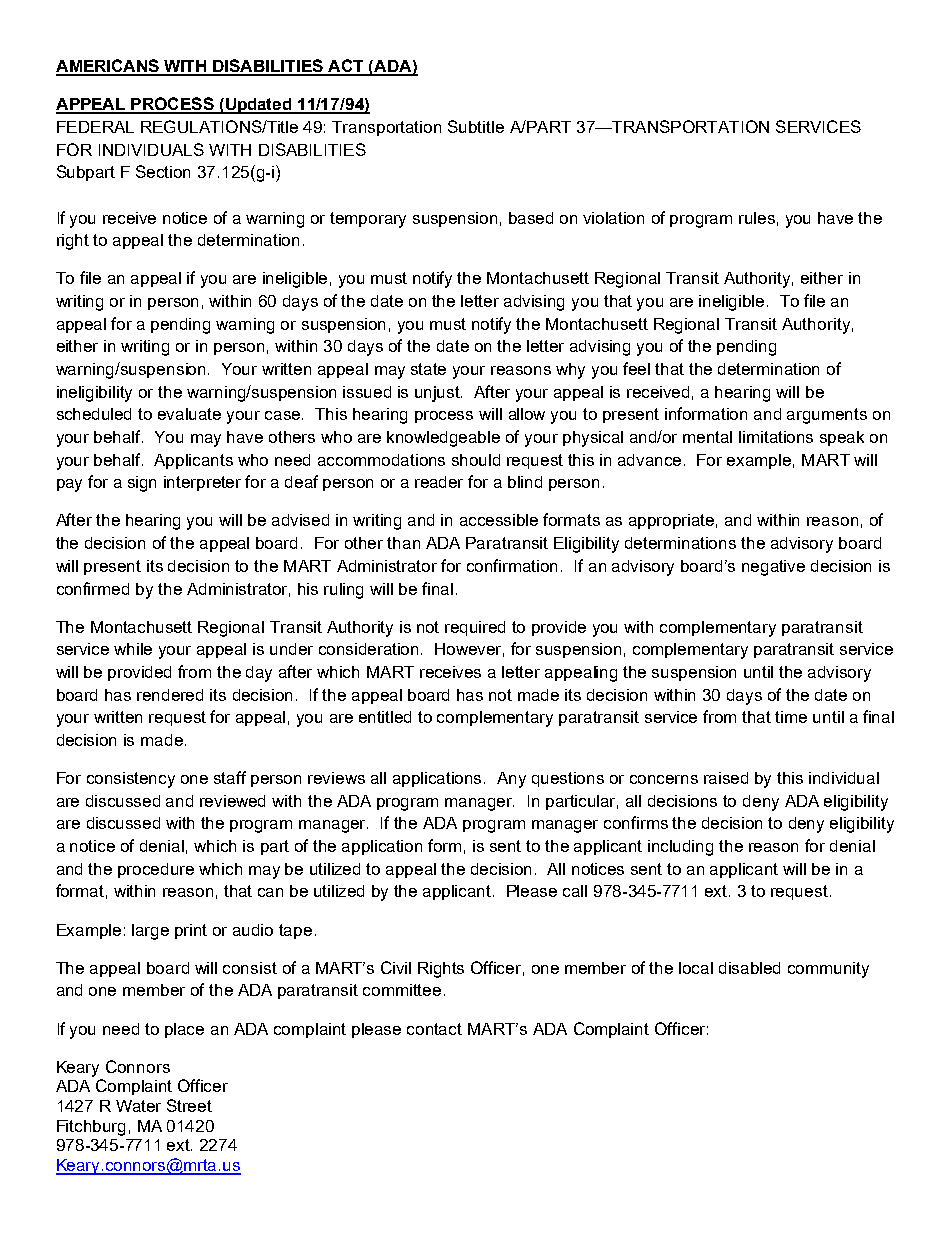 The image size is (952, 1233). Describe the element at coordinates (156, 870) in the screenshot. I see `procedure` at that location.
